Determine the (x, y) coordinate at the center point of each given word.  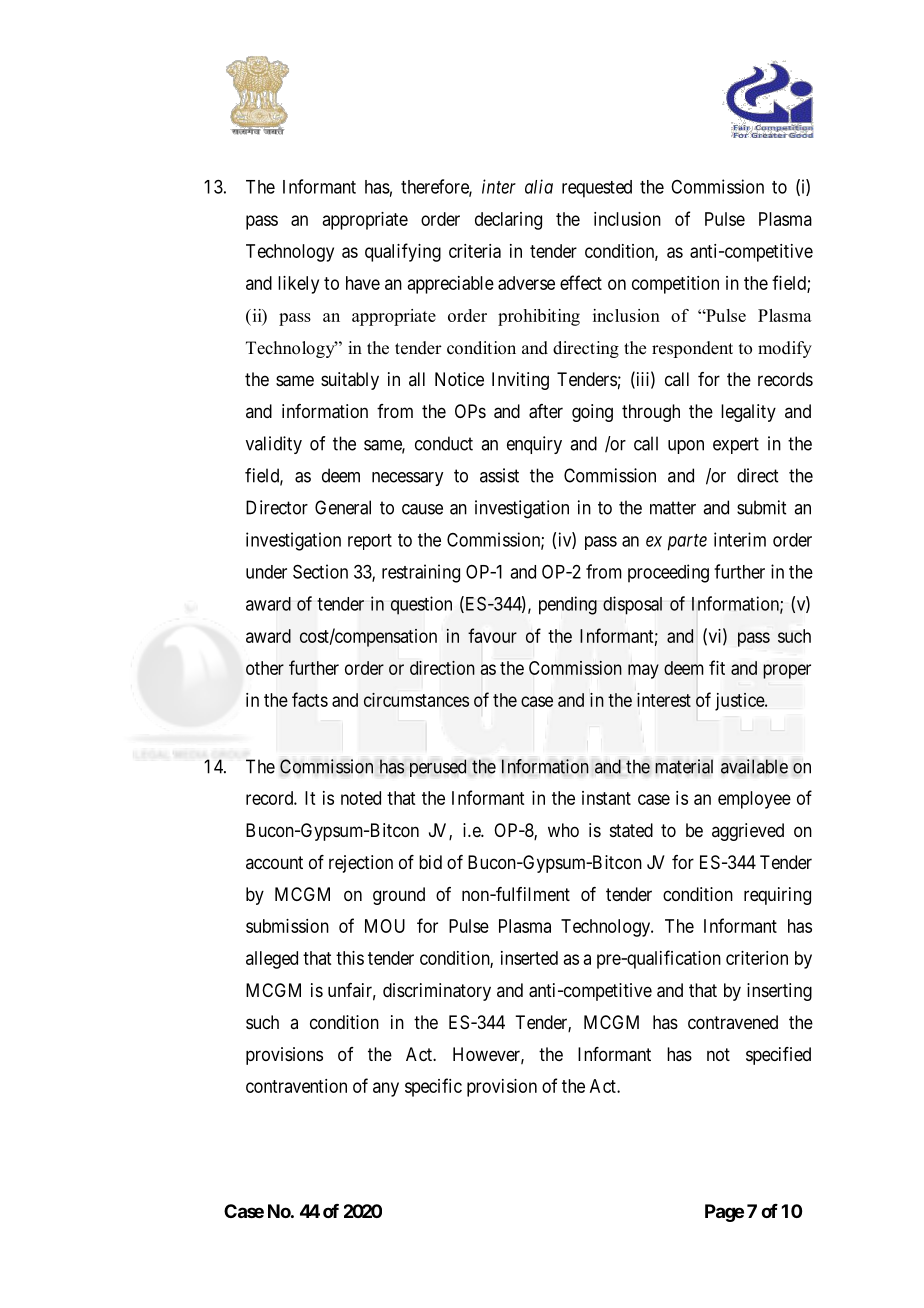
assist (499, 475)
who (563, 830)
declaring (508, 221)
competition (675, 285)
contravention (296, 1086)
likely (298, 285)
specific (433, 1087)
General (343, 507)
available (754, 766)
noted (361, 798)
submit (761, 507)
